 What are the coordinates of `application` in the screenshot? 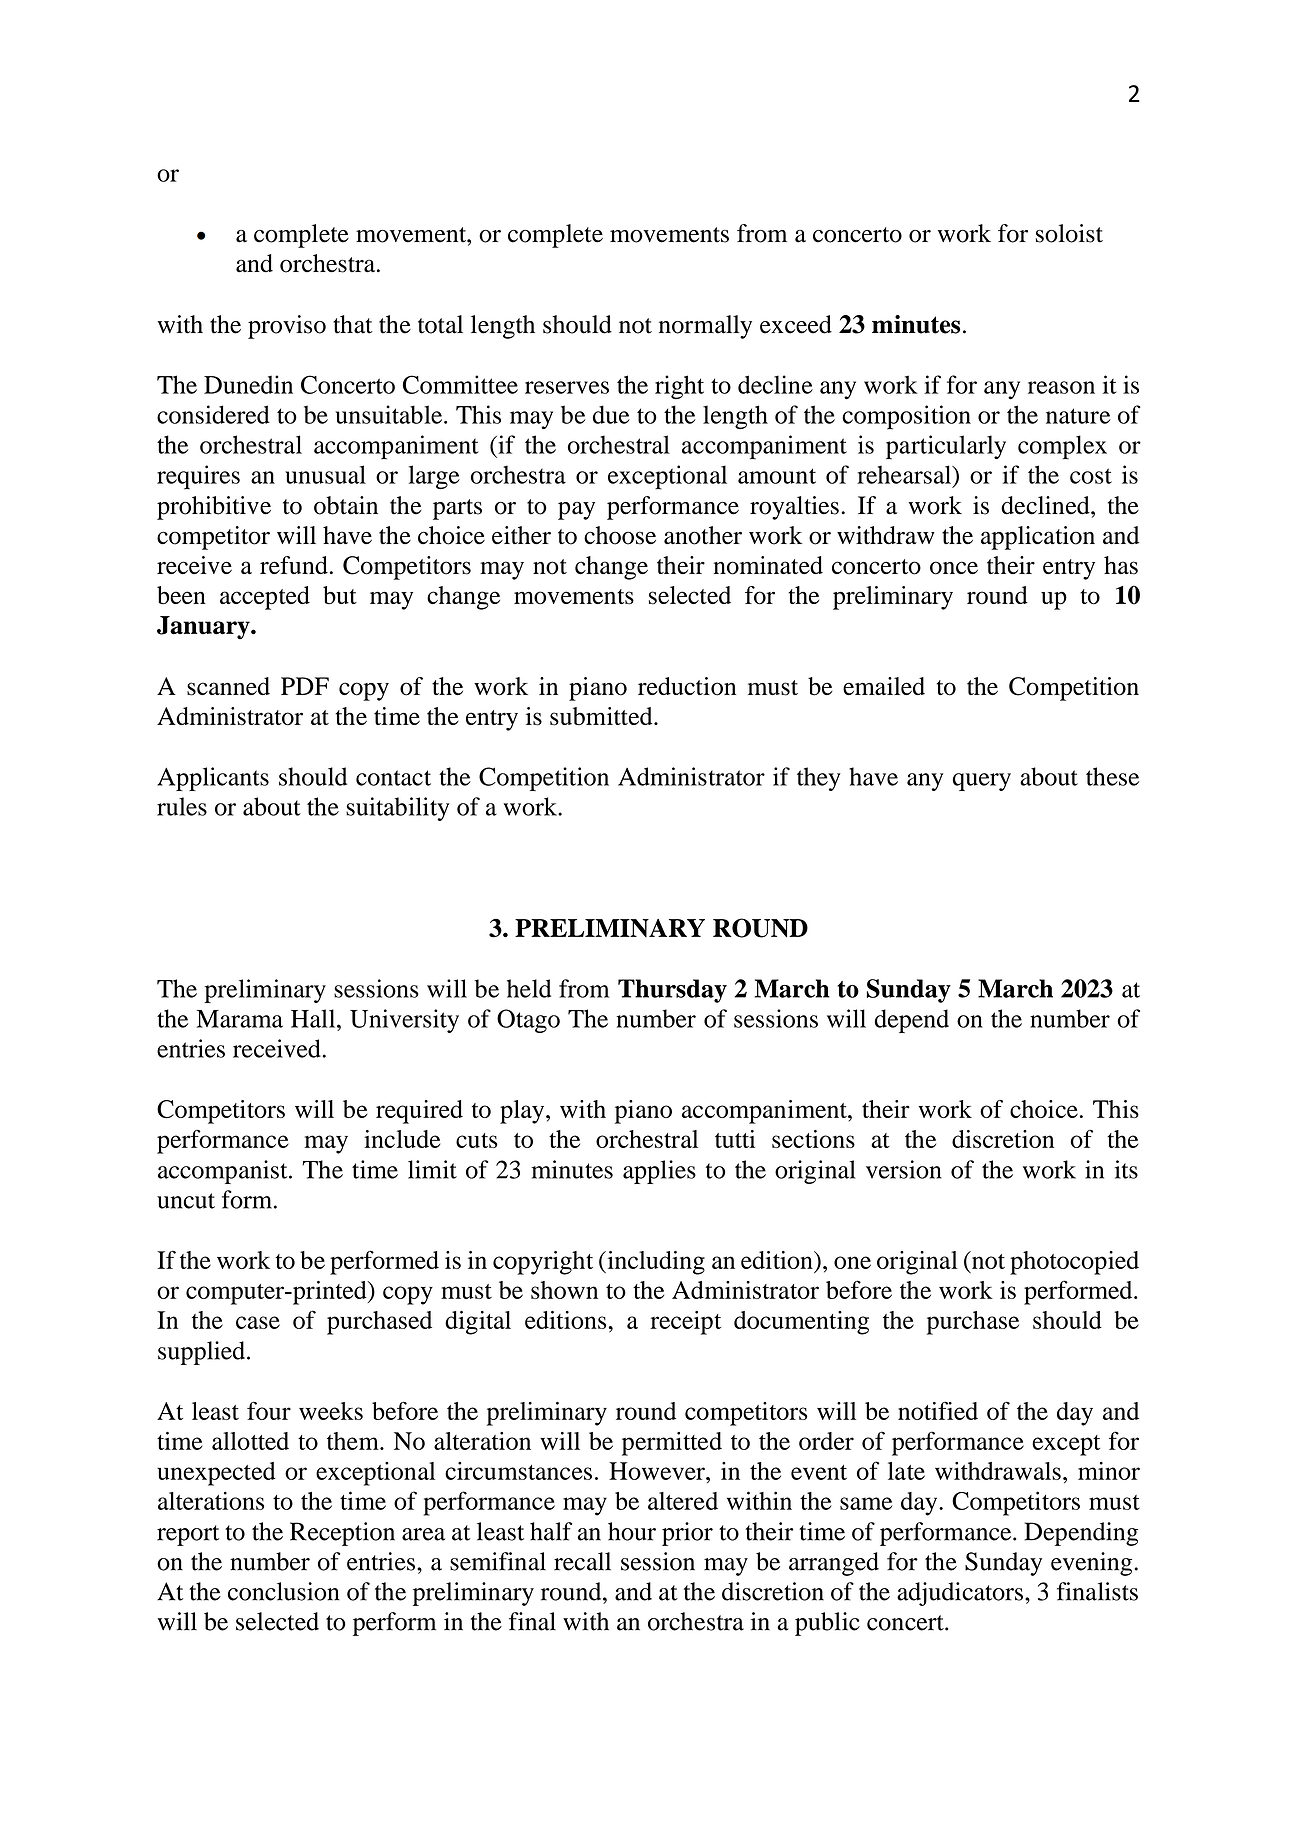 It's located at (1038, 538).
